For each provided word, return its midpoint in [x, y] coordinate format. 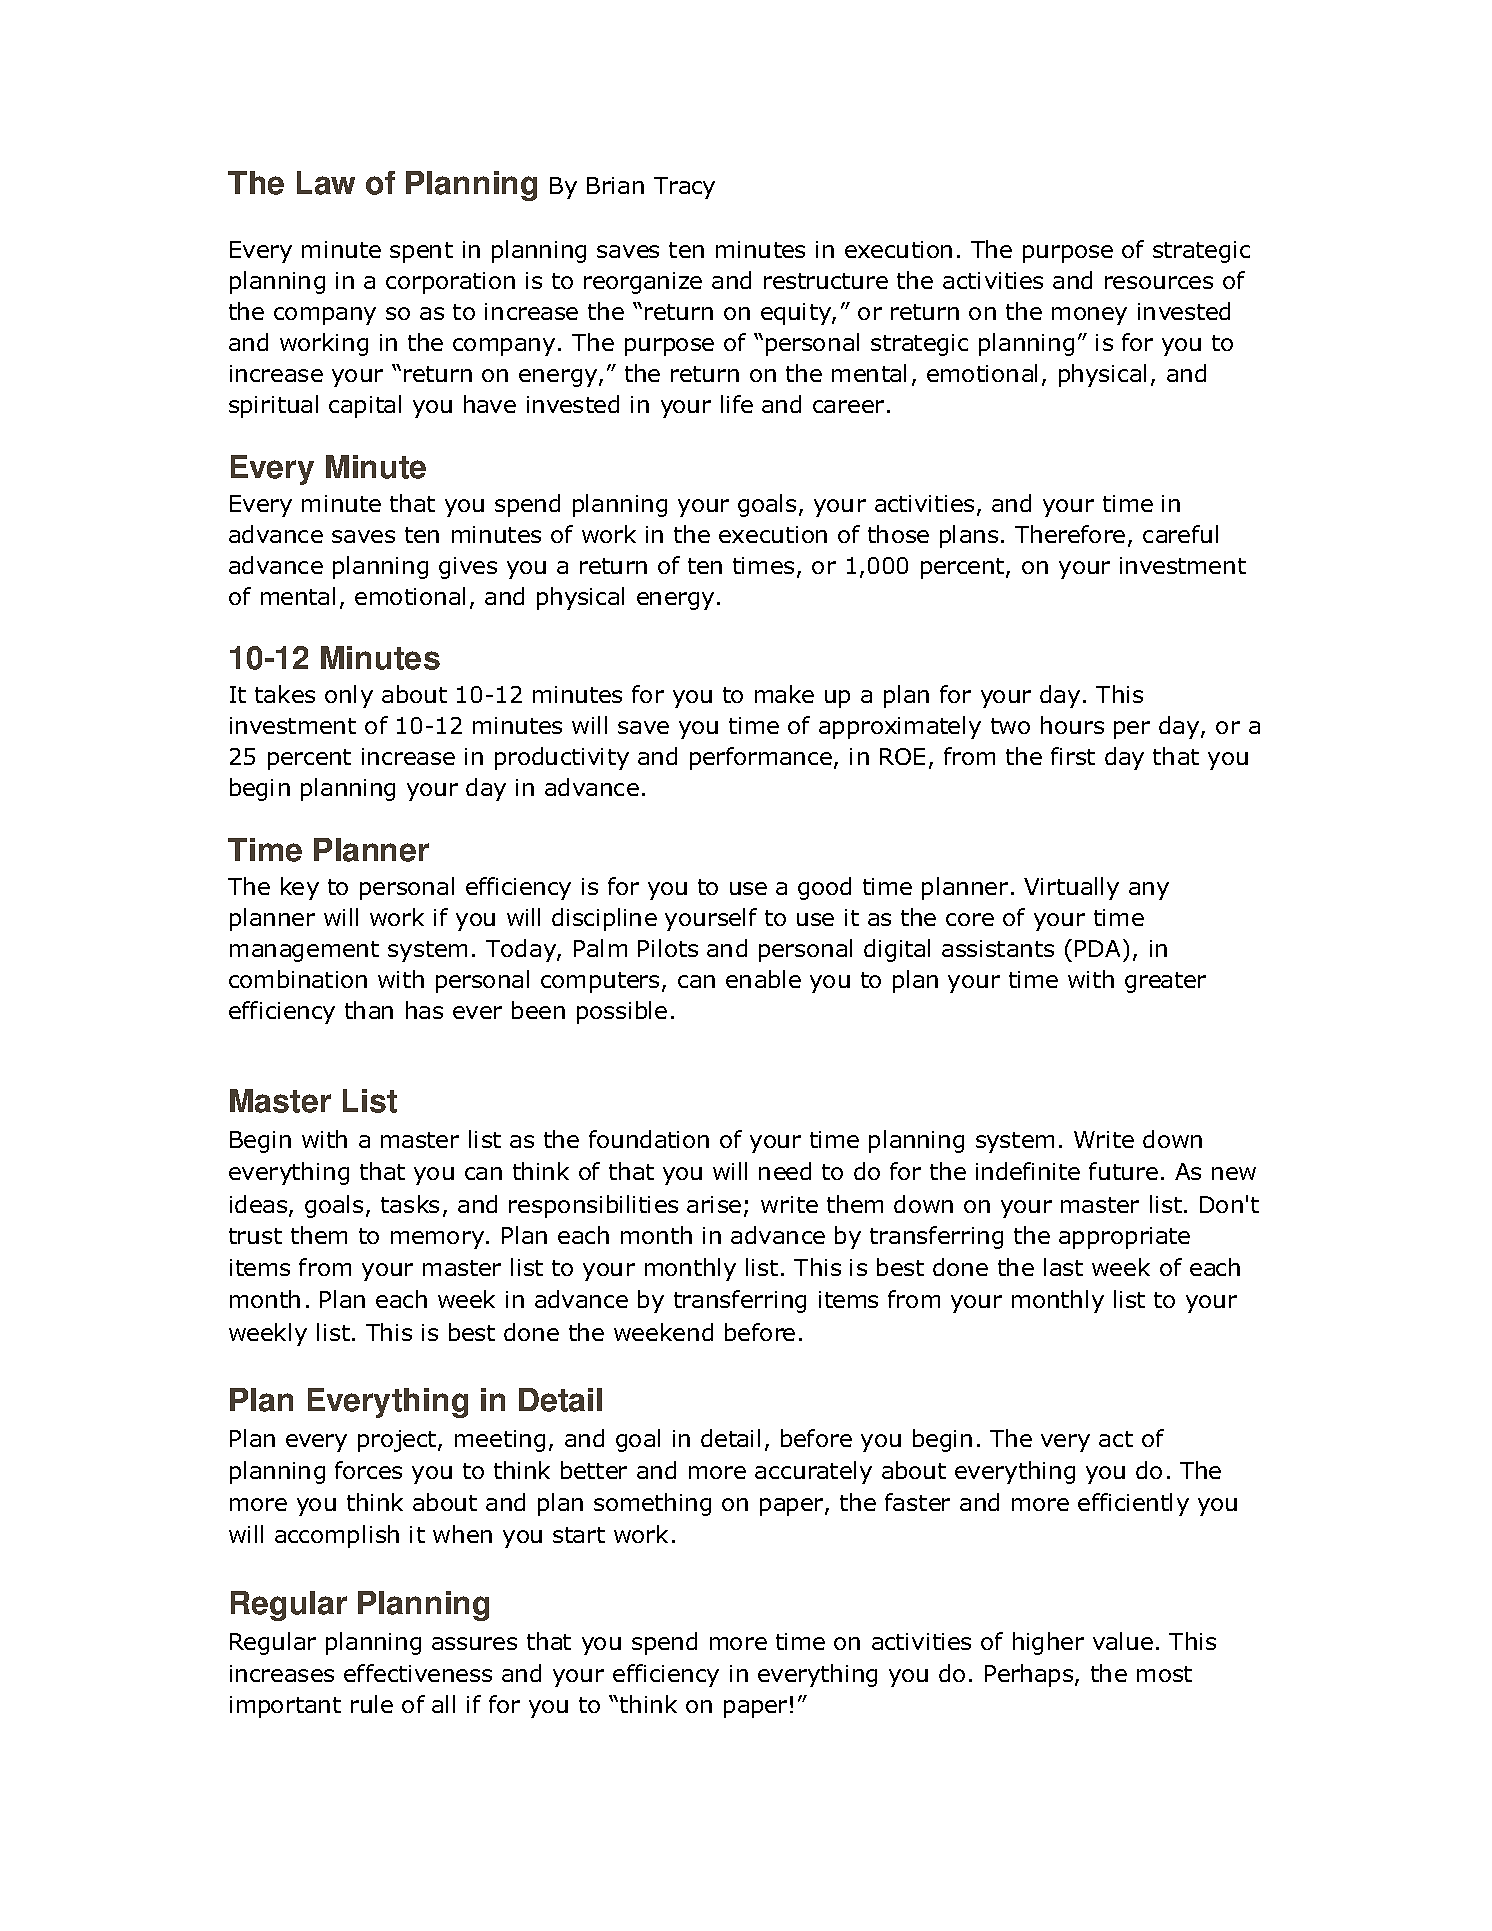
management [304, 951]
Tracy [684, 188]
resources [1159, 282]
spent [421, 252]
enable [763, 979]
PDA [1097, 948]
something [652, 1504]
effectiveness [418, 1673]
